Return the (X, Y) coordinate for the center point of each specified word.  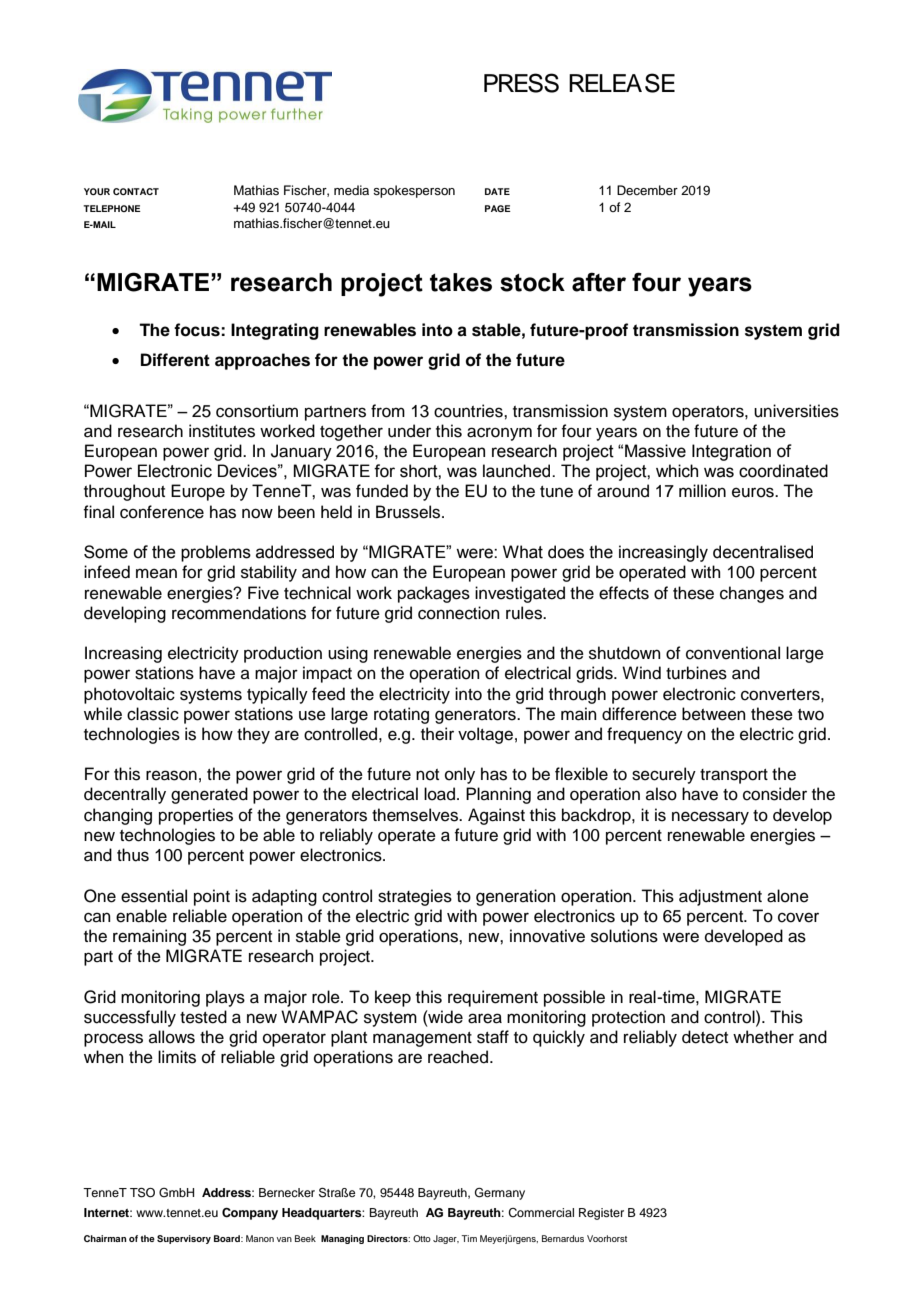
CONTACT (136, 191)
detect (705, 1037)
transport (734, 776)
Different (175, 360)
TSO (142, 1193)
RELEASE (622, 83)
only (460, 775)
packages (434, 594)
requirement (493, 998)
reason (171, 775)
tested (203, 1017)
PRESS (521, 83)
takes (461, 282)
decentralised (763, 552)
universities (796, 411)
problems (216, 553)
